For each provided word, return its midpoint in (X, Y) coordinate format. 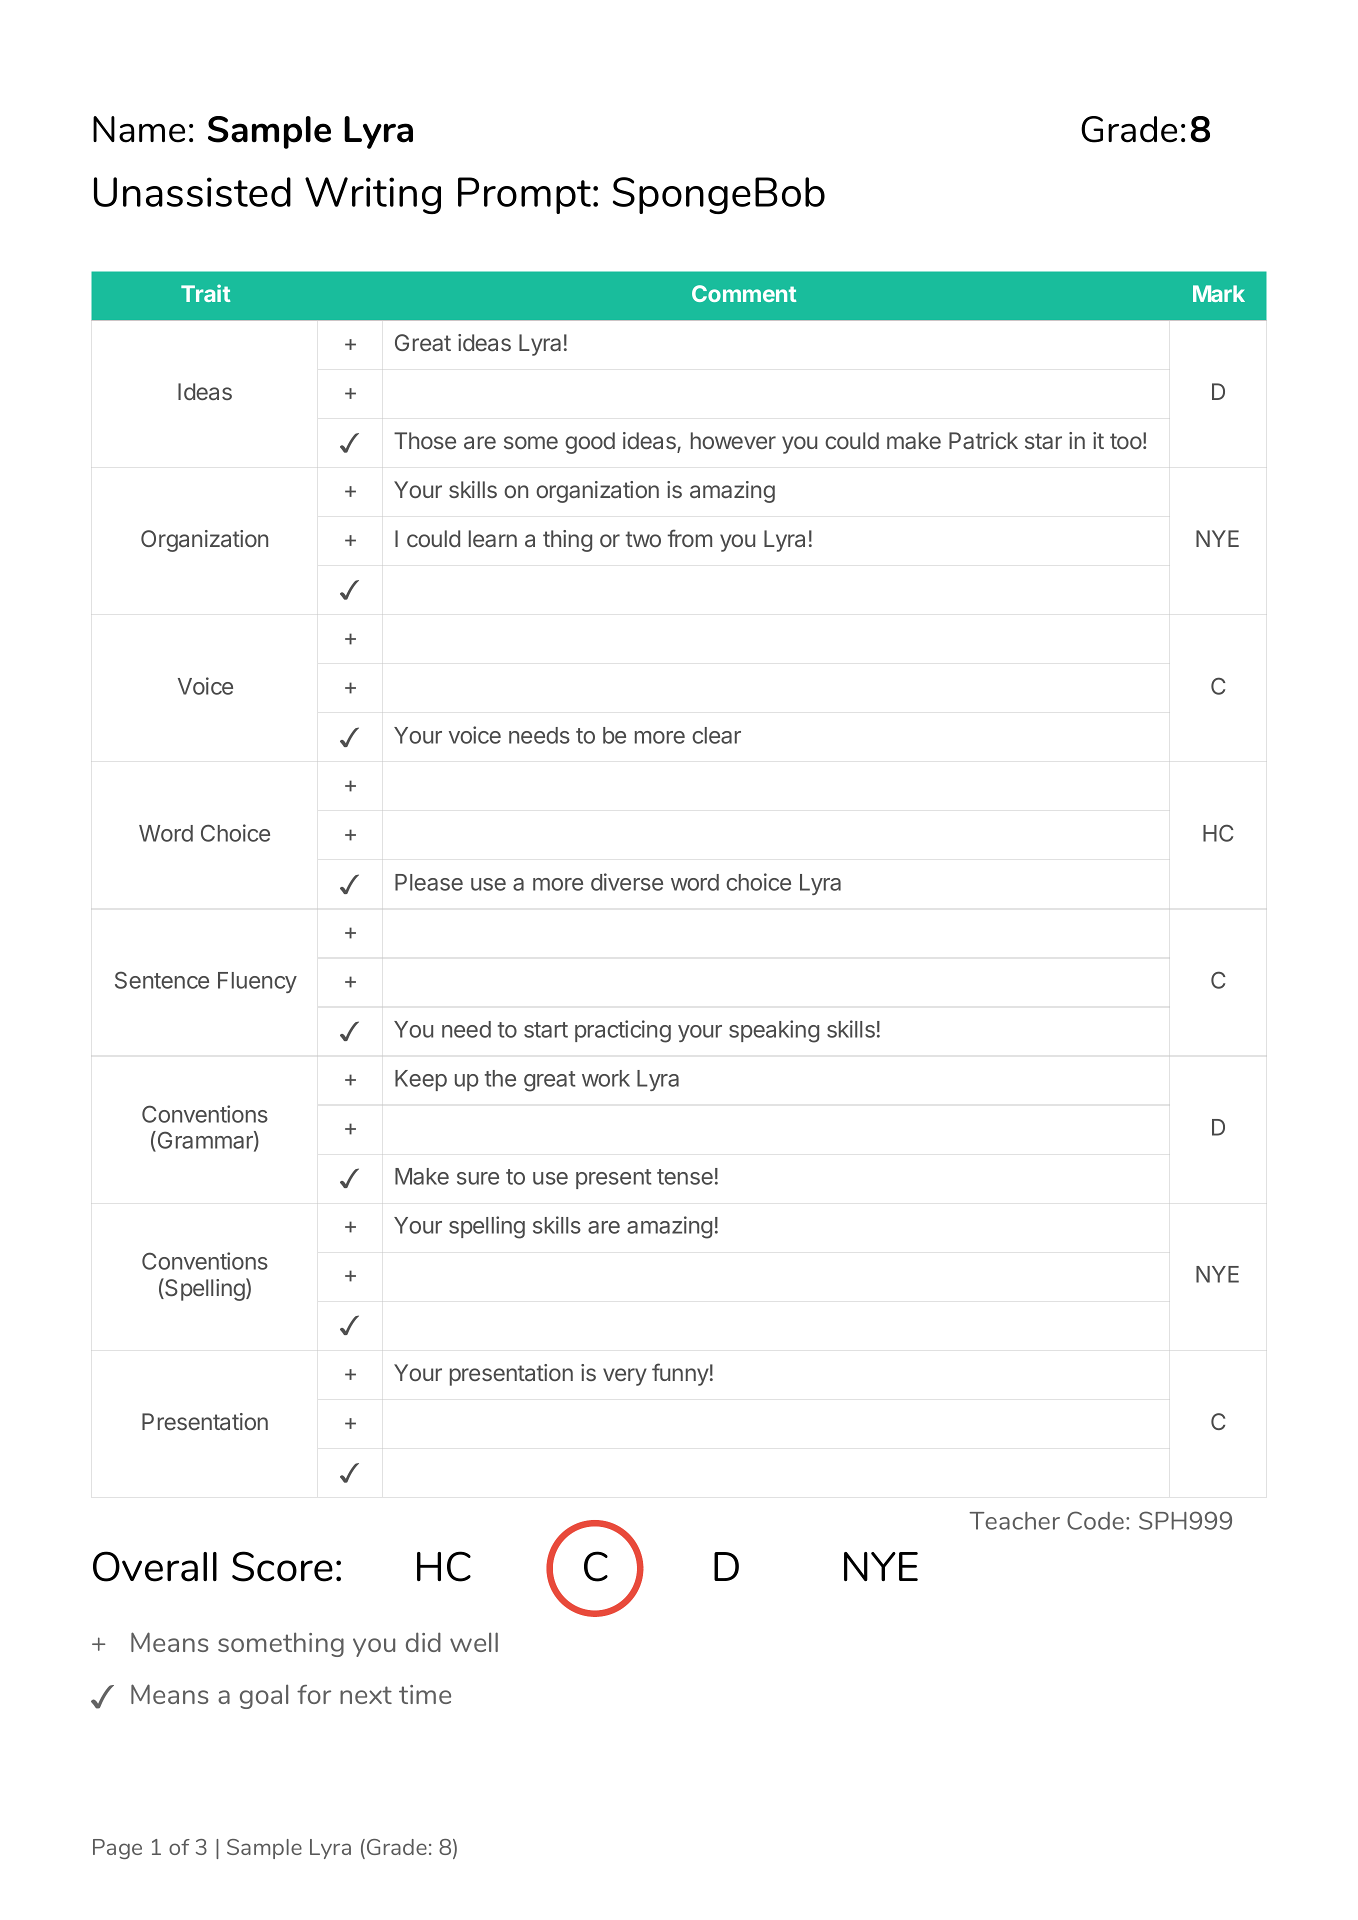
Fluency (257, 982)
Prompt (526, 195)
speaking (774, 1031)
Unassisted (192, 192)
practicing (623, 1031)
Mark (1219, 293)
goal (264, 1696)
